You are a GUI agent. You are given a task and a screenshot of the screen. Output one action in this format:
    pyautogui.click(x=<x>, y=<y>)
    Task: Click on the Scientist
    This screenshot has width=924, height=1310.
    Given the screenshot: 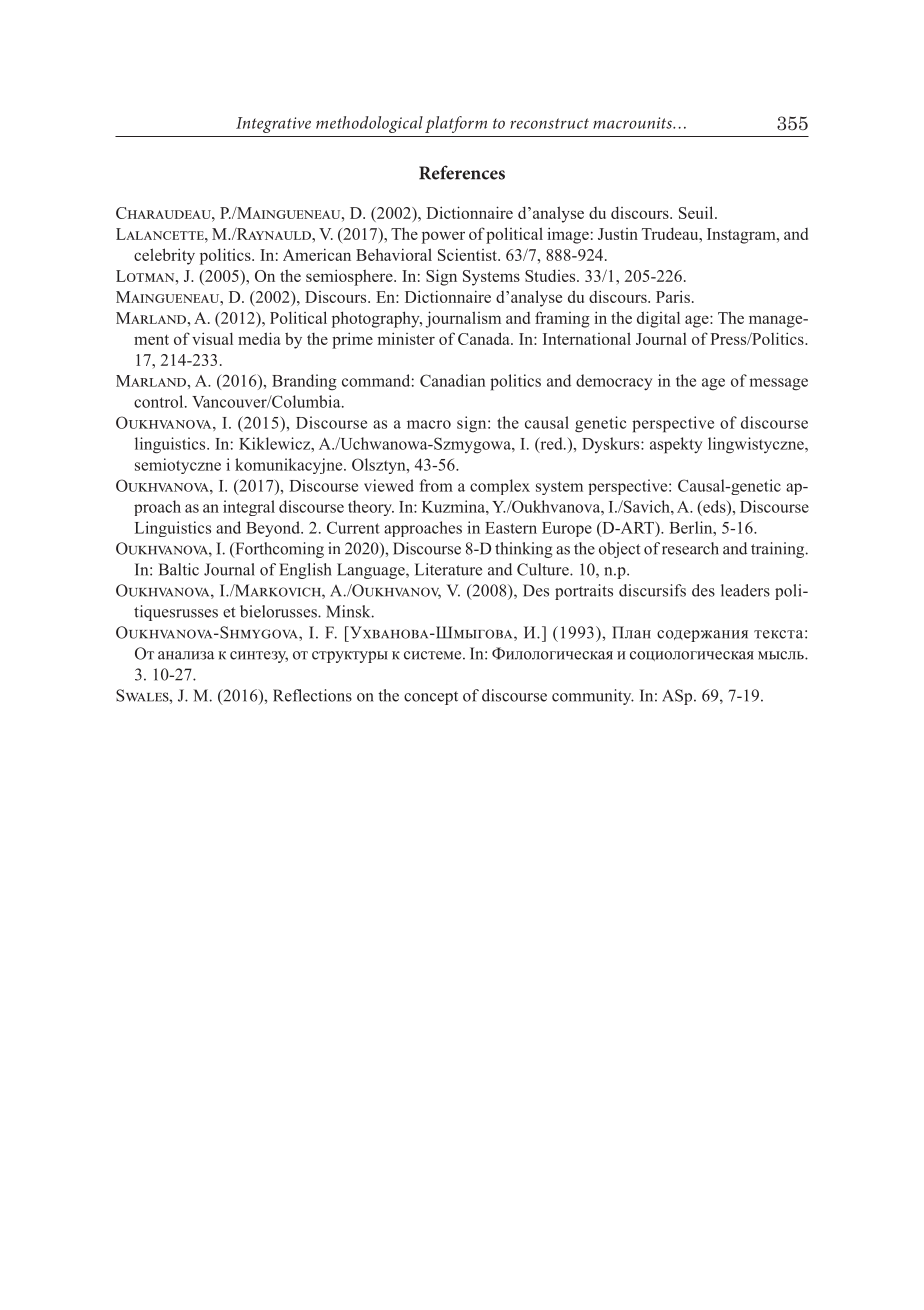 What is the action you would take?
    pyautogui.click(x=468, y=254)
